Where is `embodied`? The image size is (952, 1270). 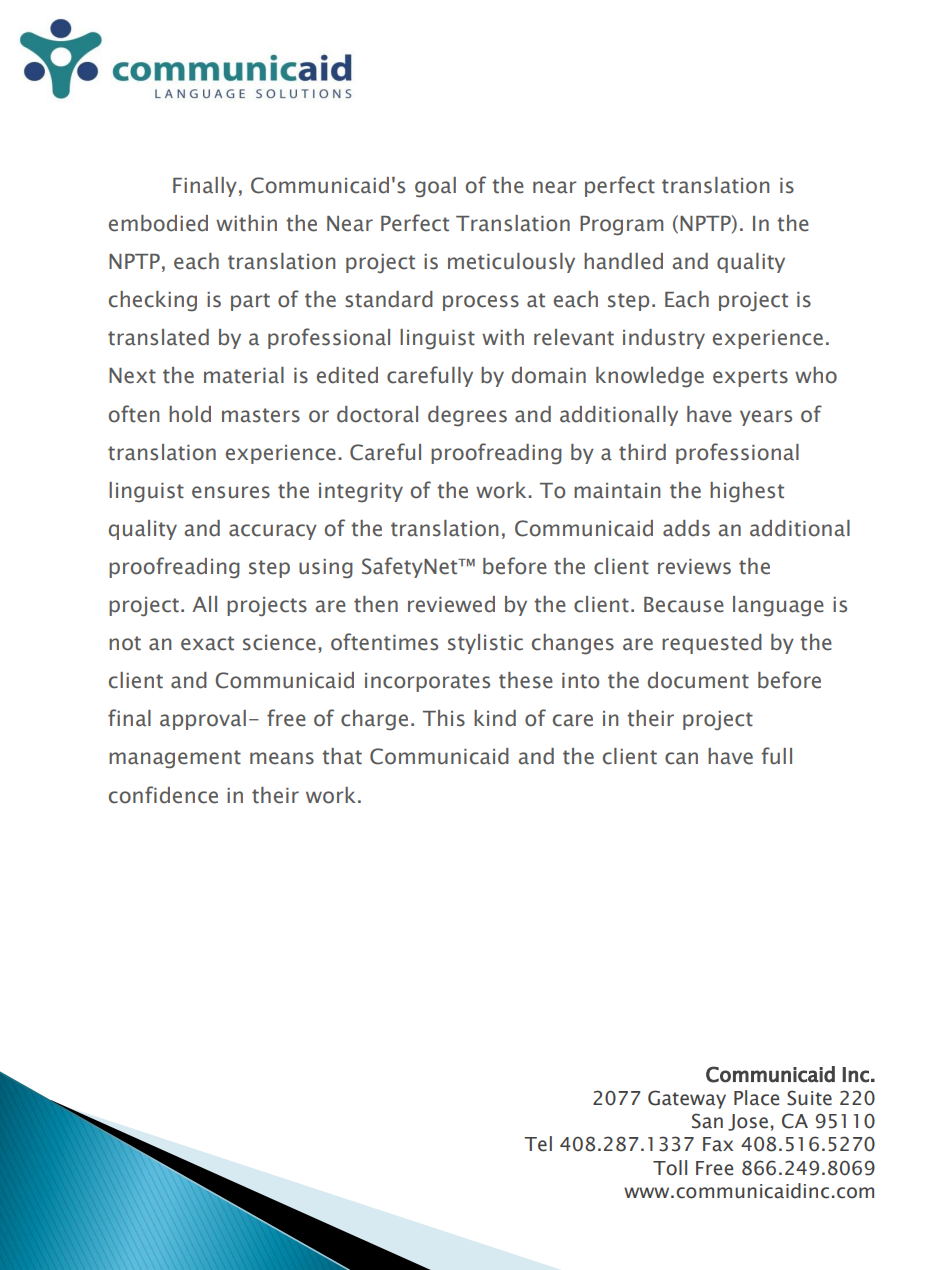 embodied is located at coordinates (158, 223).
